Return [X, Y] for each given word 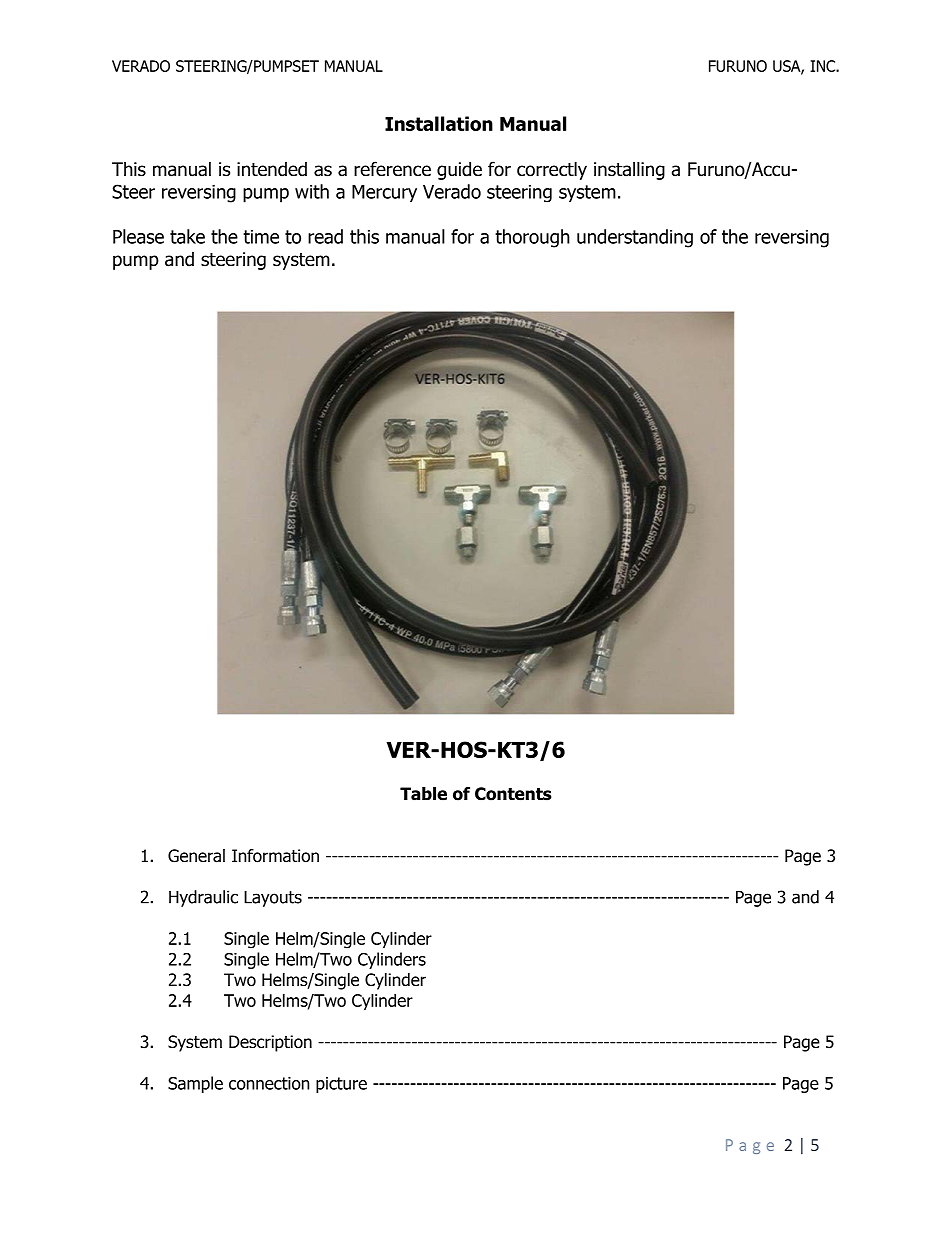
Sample [195, 1084]
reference [392, 169]
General [196, 856]
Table [423, 794]
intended [272, 169]
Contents [513, 794]
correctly [552, 170]
